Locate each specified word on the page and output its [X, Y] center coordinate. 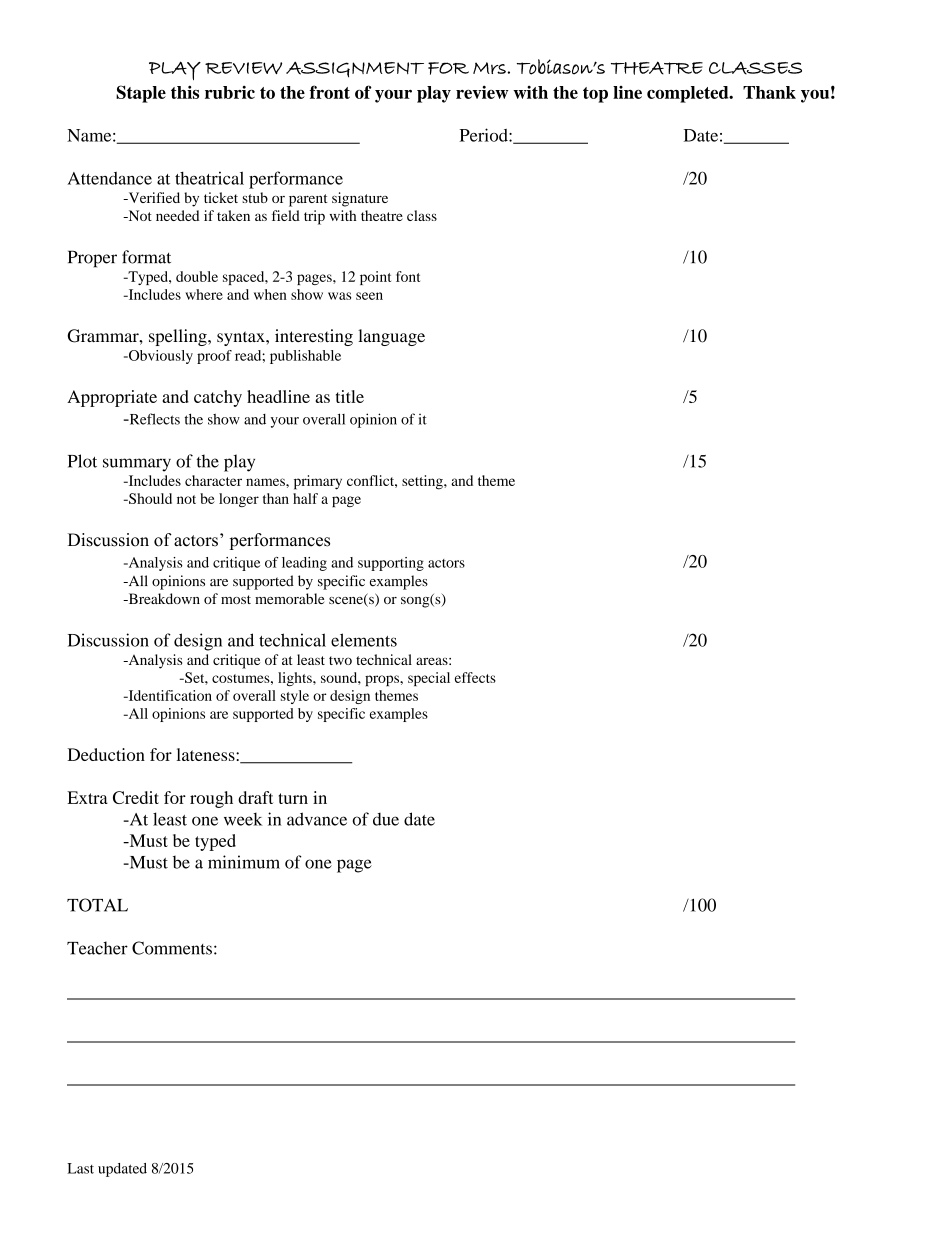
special [429, 679]
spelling [179, 337]
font [408, 276]
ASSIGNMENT [355, 69]
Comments [172, 948]
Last [80, 1168]
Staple [141, 94]
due [386, 819]
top [595, 95]
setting [423, 482]
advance [317, 819]
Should [149, 498]
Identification [169, 695]
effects [475, 677]
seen [369, 296]
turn [293, 798]
